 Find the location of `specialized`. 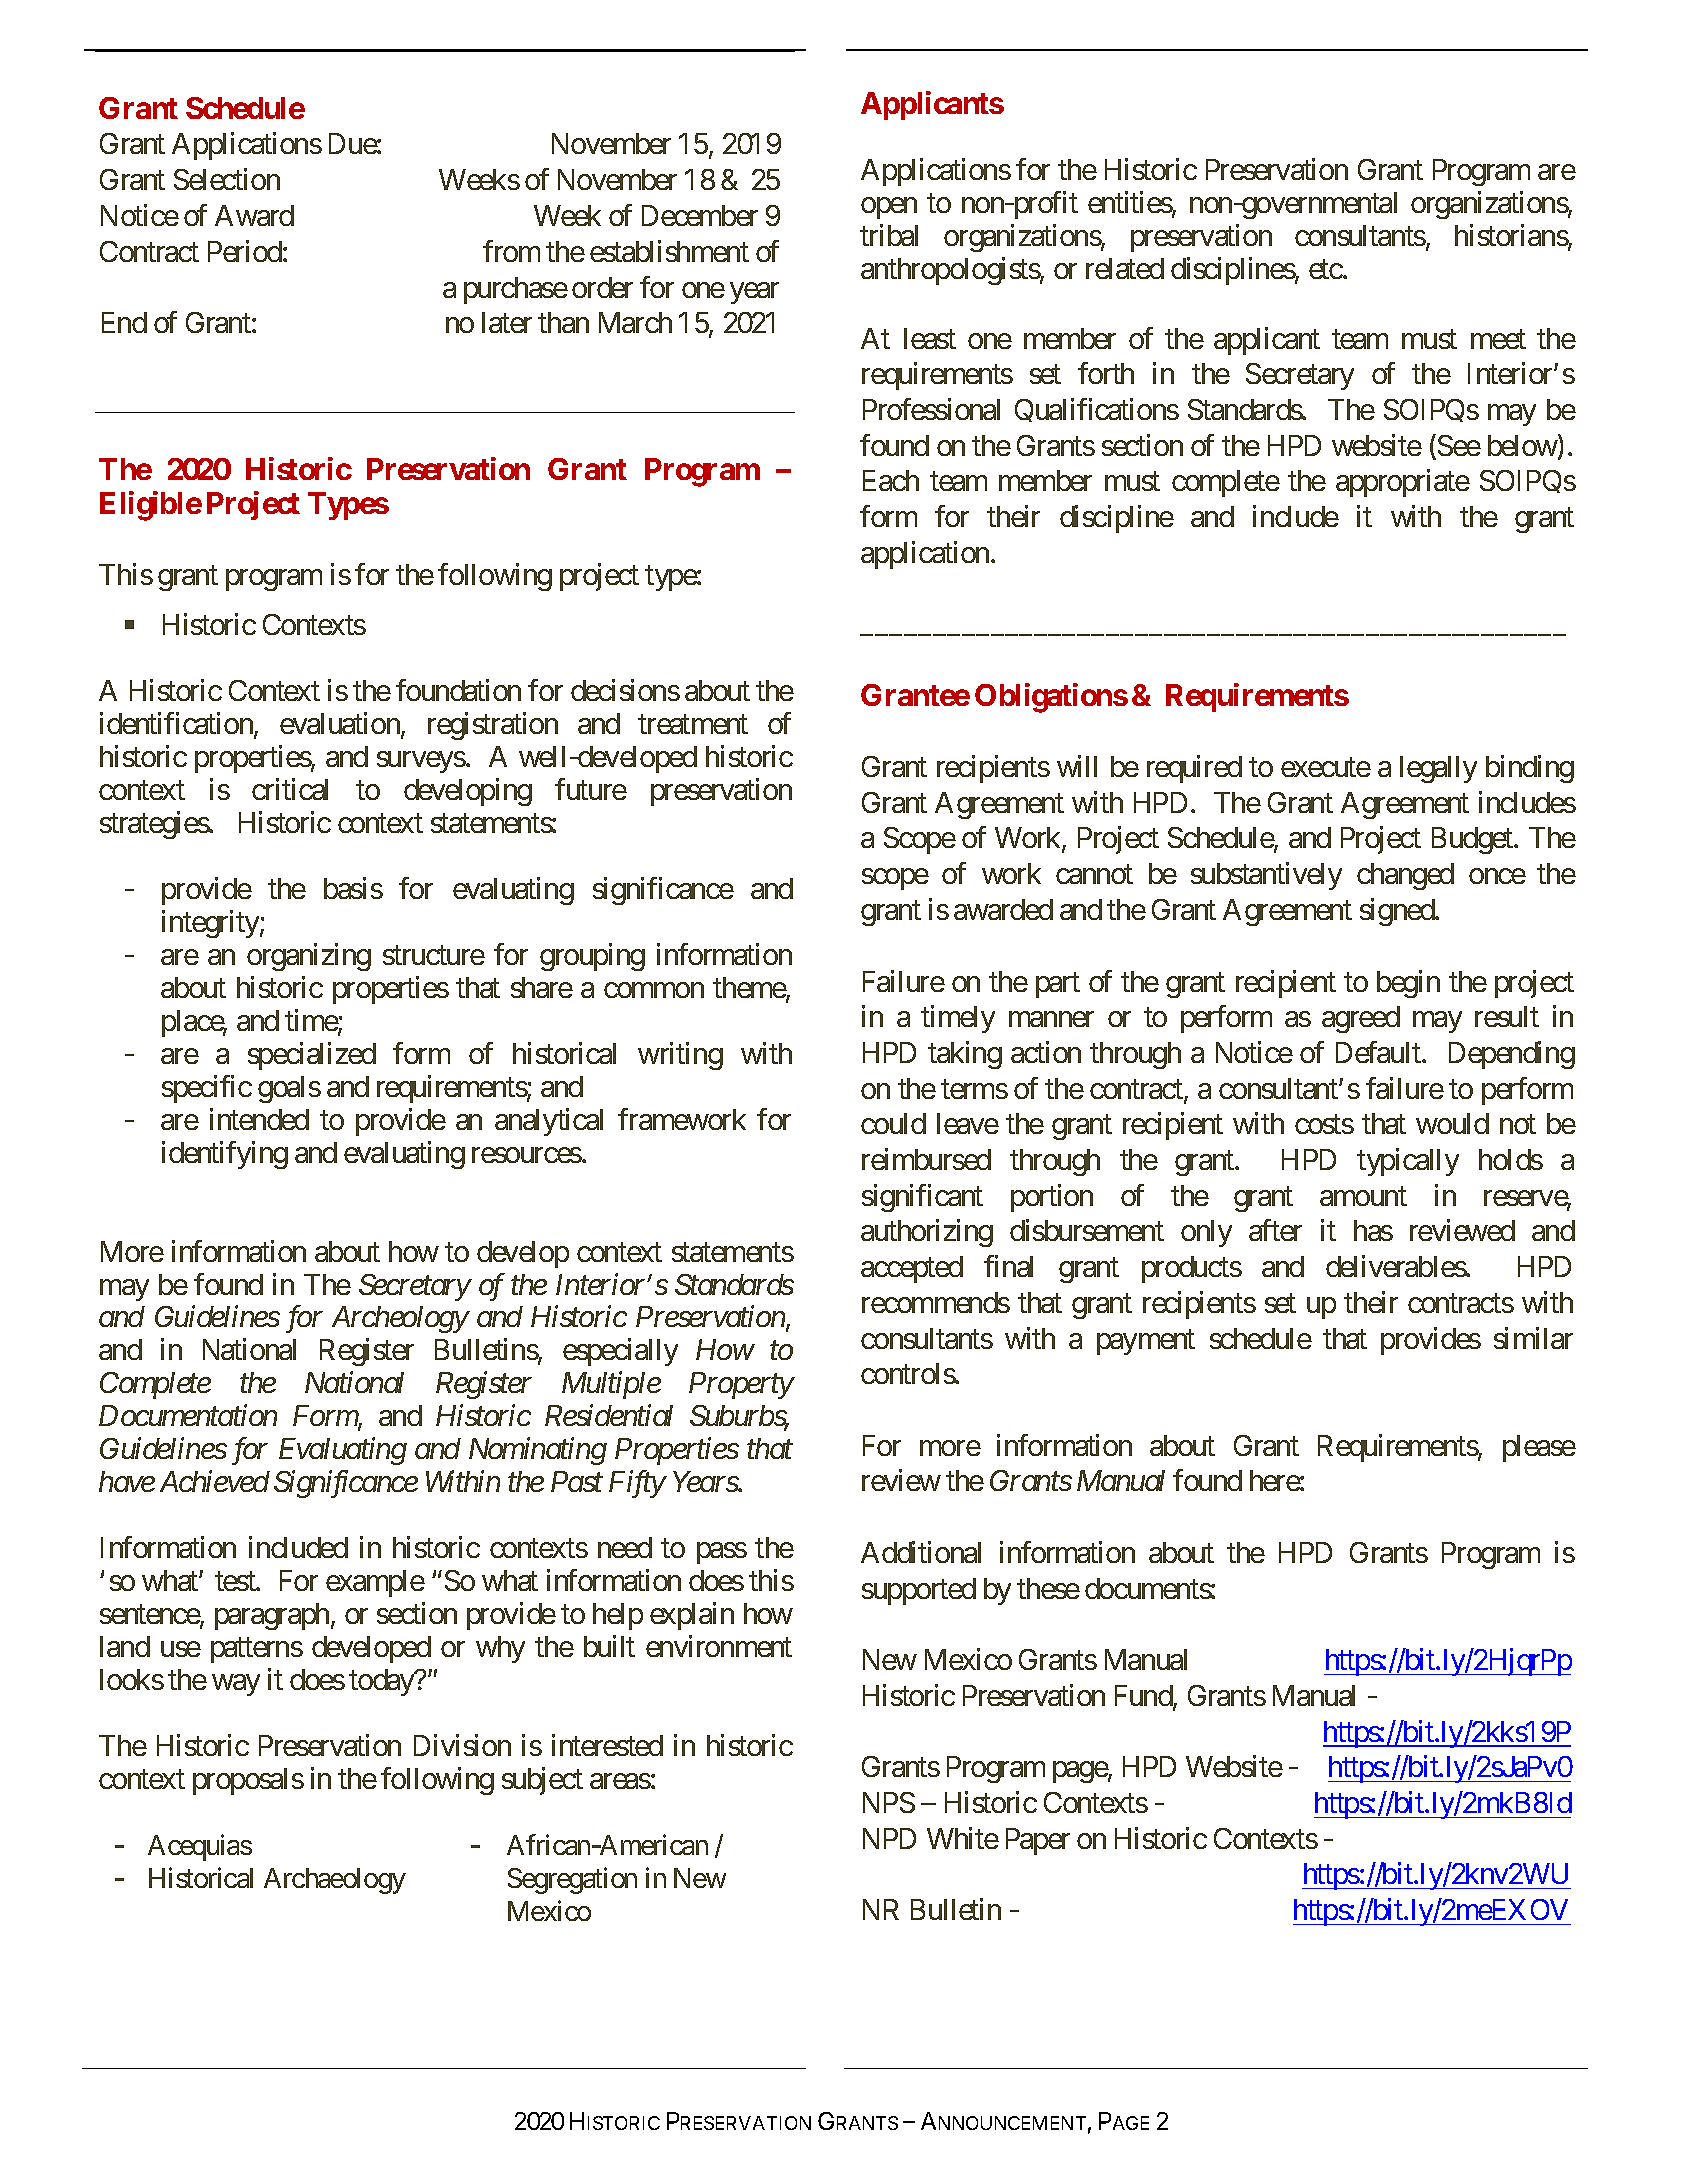

specialized is located at coordinates (312, 1056).
